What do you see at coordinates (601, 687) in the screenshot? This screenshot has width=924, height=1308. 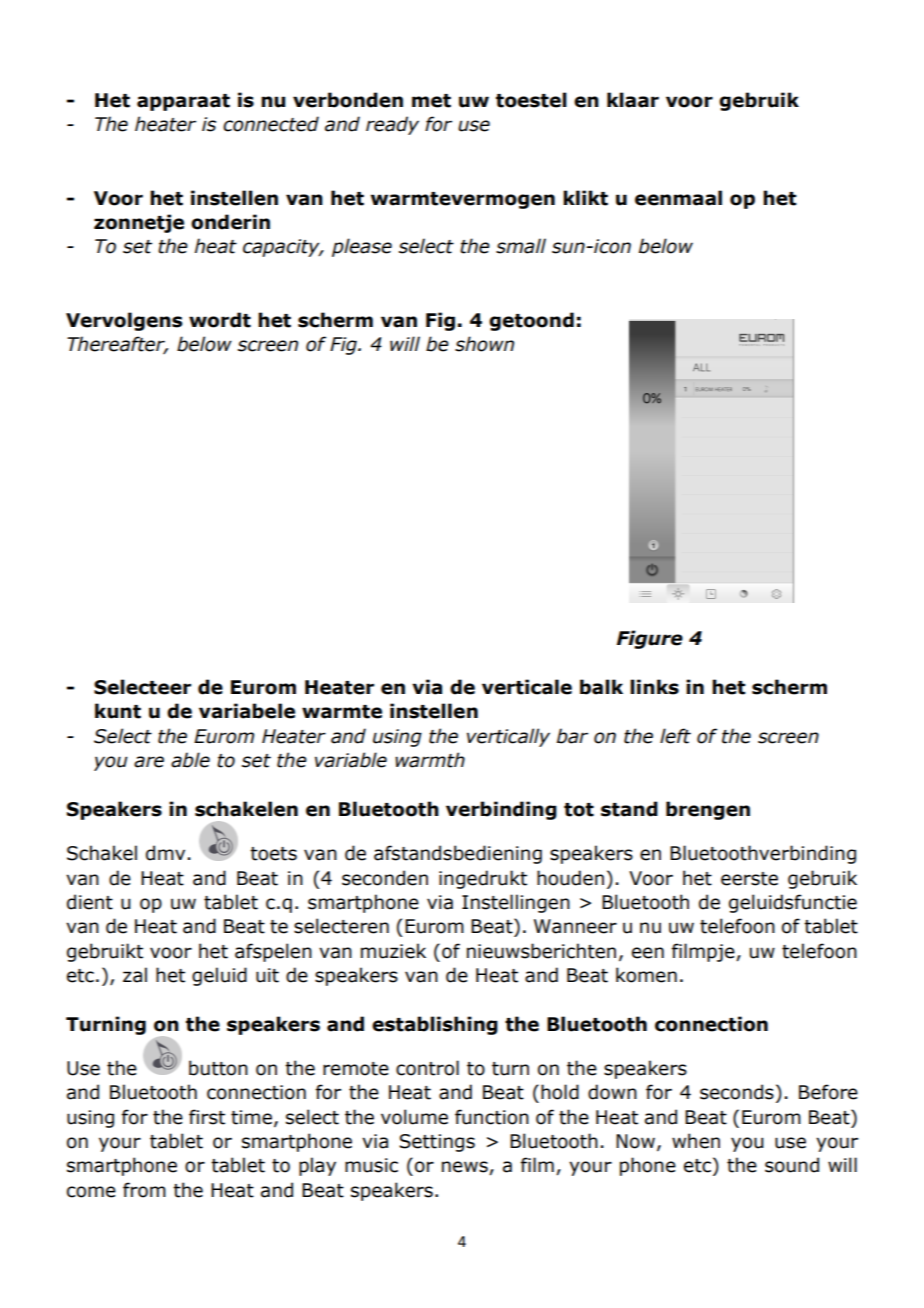 I see `balk` at bounding box center [601, 687].
